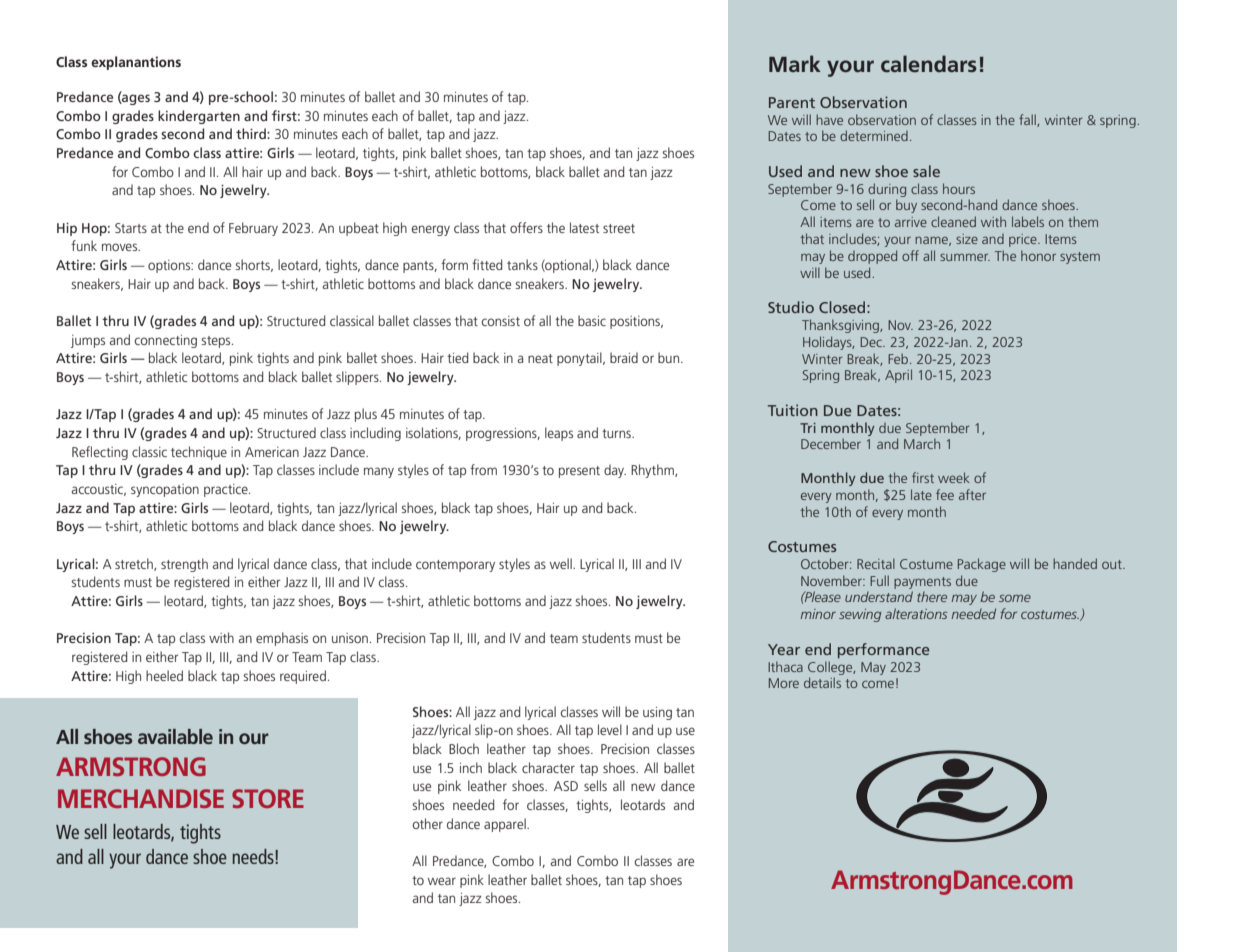 The width and height of the page is (1233, 952). Describe the element at coordinates (217, 342) in the page. I see `steps` at that location.
